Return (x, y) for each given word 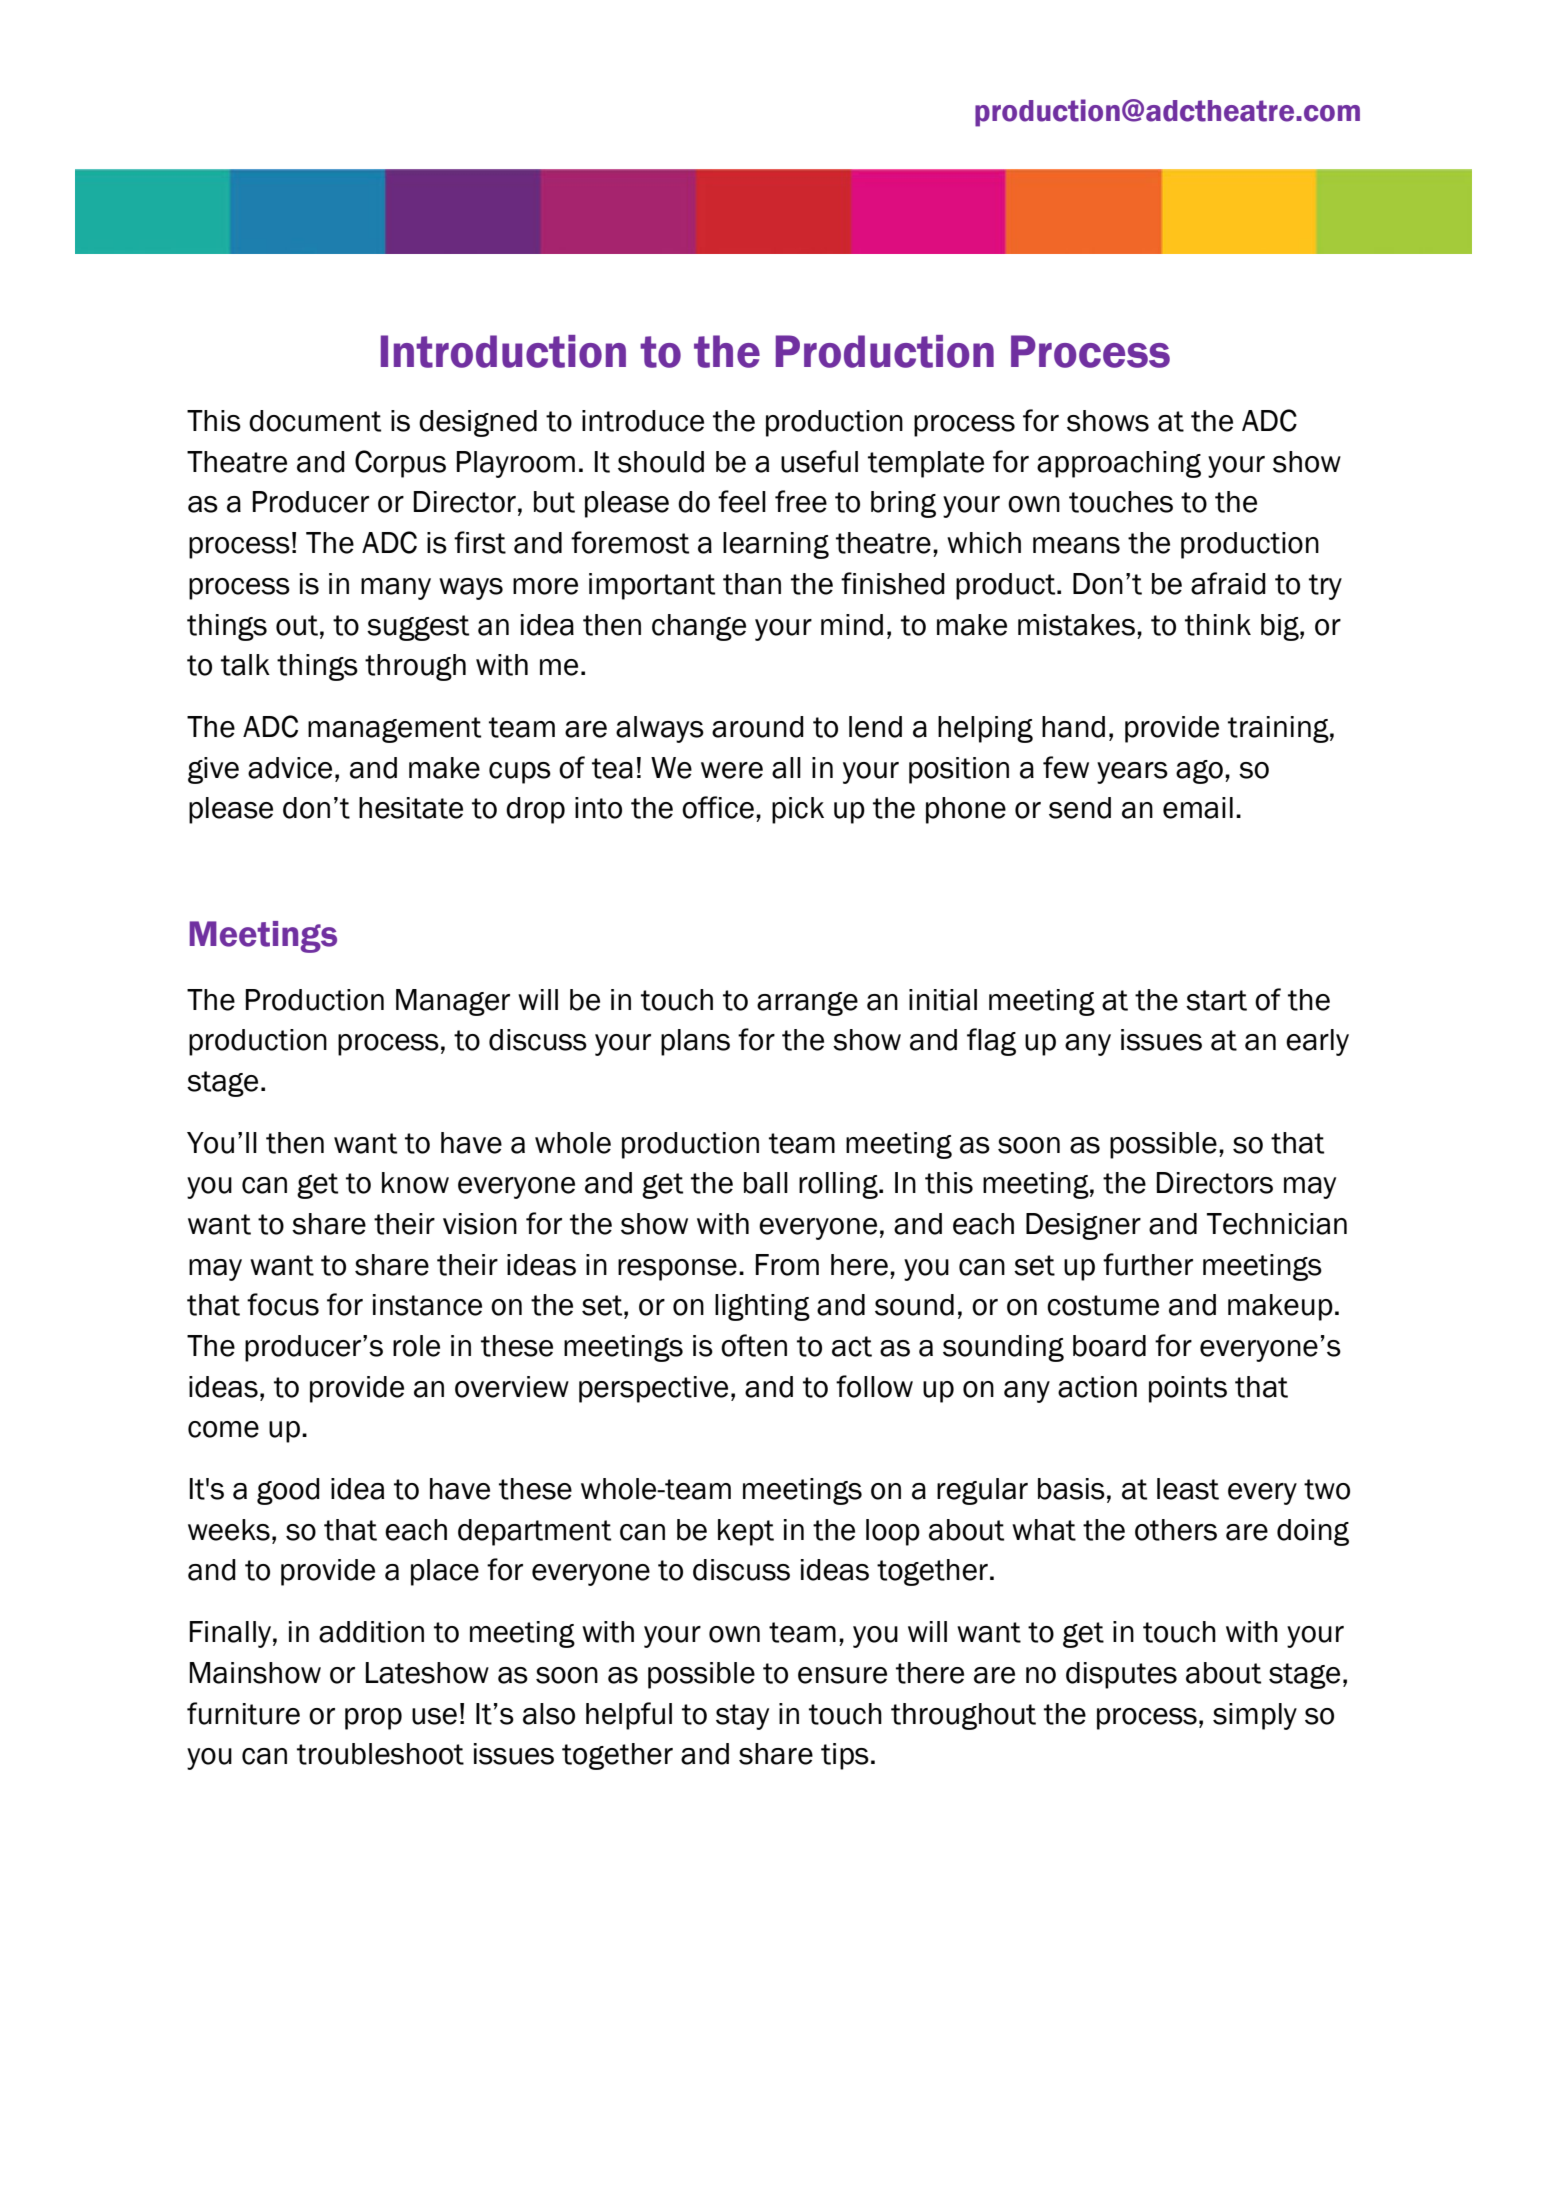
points (1188, 1389)
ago (1199, 772)
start (1216, 1000)
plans (695, 1042)
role (416, 1346)
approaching (1119, 464)
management (394, 730)
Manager (453, 1002)
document (315, 421)
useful (819, 461)
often (754, 1345)
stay (742, 1717)
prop (373, 1719)
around (758, 727)
